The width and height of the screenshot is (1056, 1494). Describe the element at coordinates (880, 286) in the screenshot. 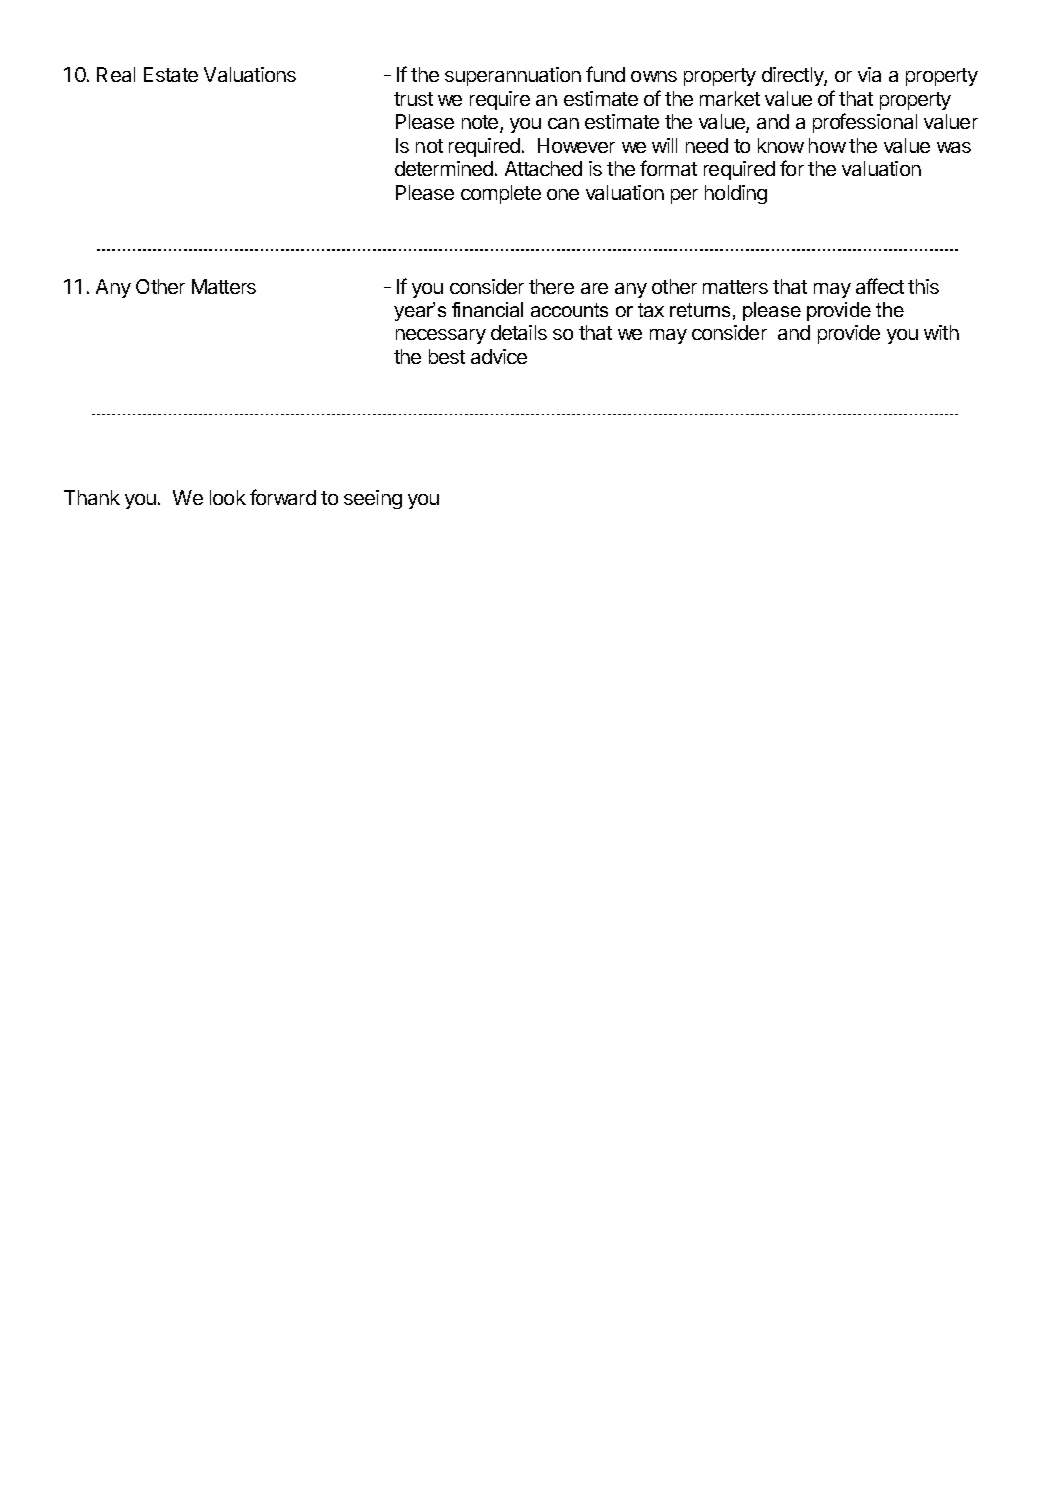

I see `affect` at that location.
